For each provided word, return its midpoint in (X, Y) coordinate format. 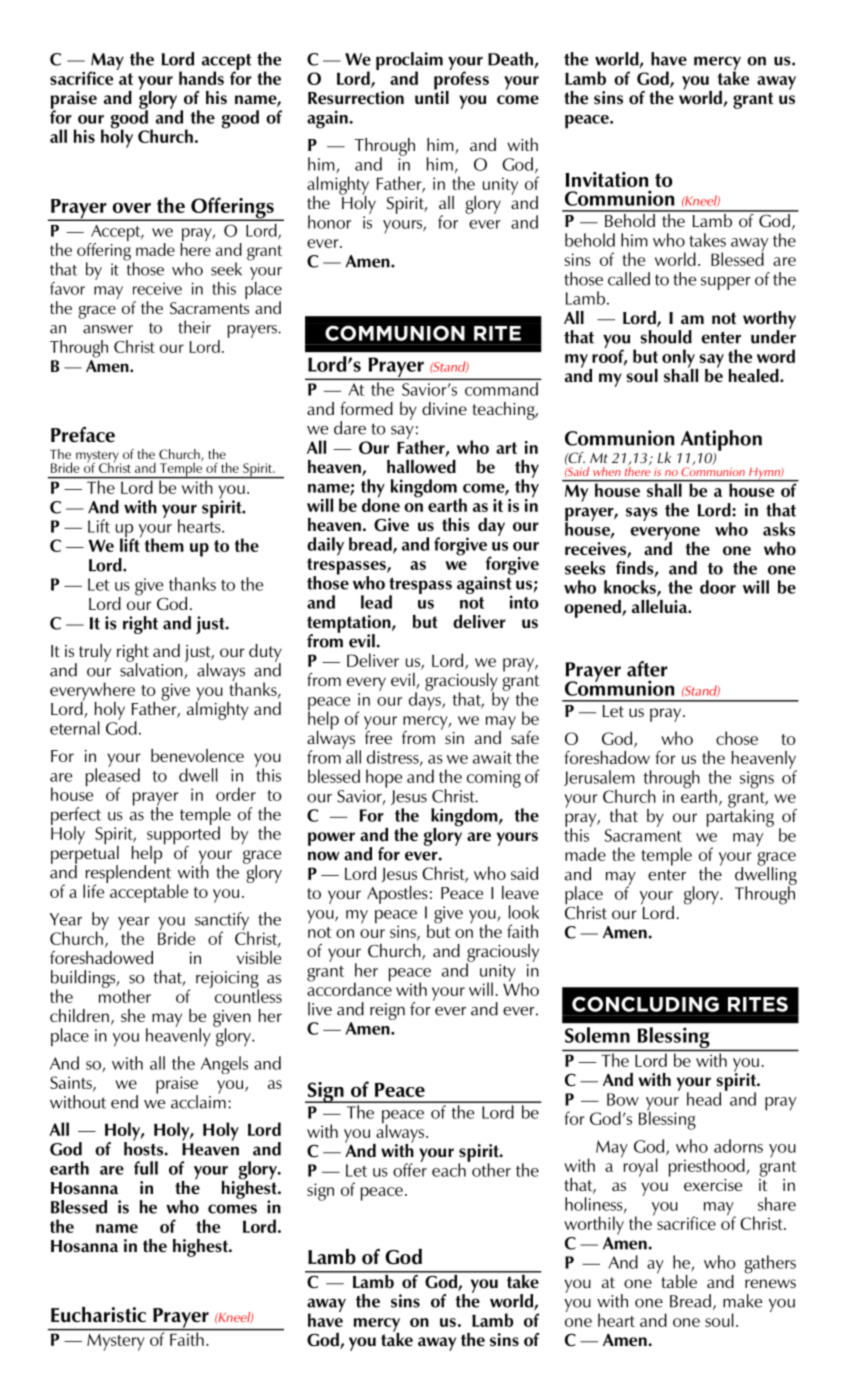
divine (444, 408)
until (432, 96)
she (133, 1015)
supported (183, 835)
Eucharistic (98, 1315)
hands (201, 78)
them (164, 545)
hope (384, 778)
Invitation (606, 179)
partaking (740, 816)
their (194, 327)
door (718, 587)
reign (387, 1011)
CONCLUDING (645, 1004)
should (666, 337)
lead (376, 602)
